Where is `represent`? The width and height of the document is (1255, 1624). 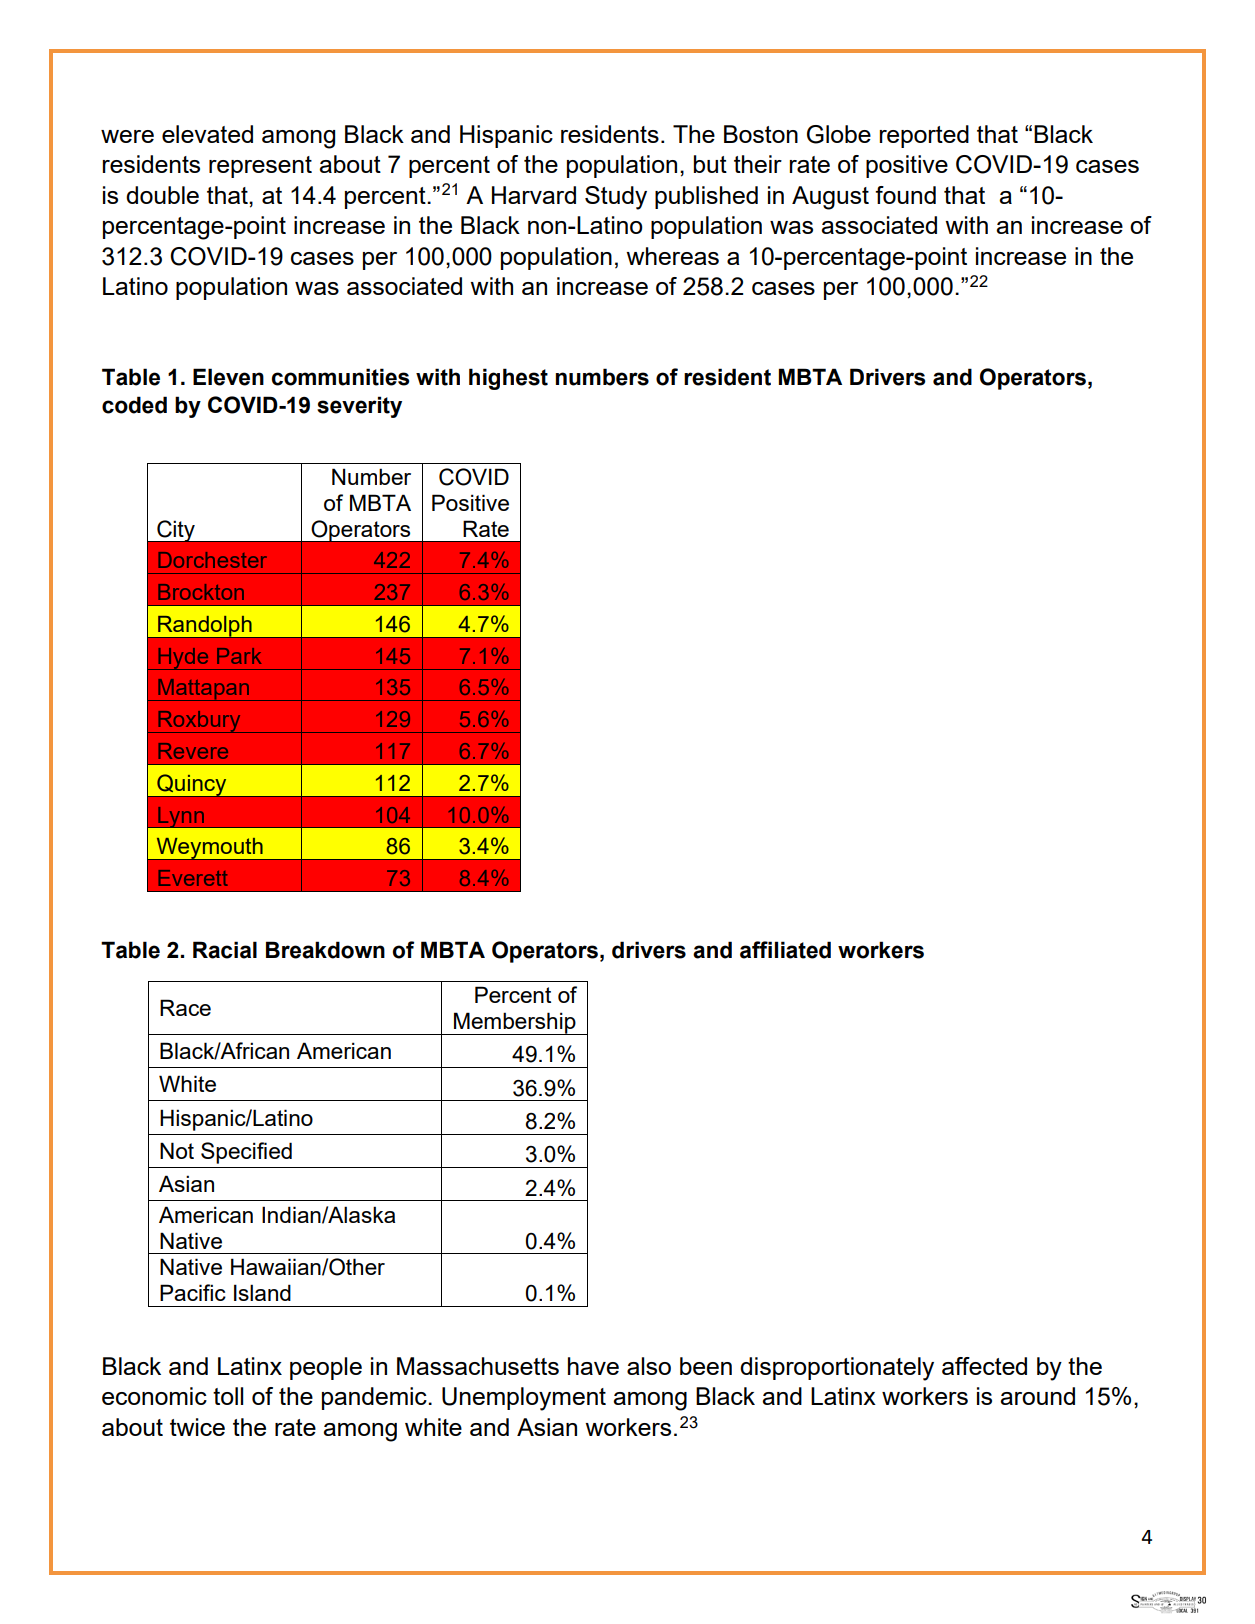 represent is located at coordinates (260, 167).
